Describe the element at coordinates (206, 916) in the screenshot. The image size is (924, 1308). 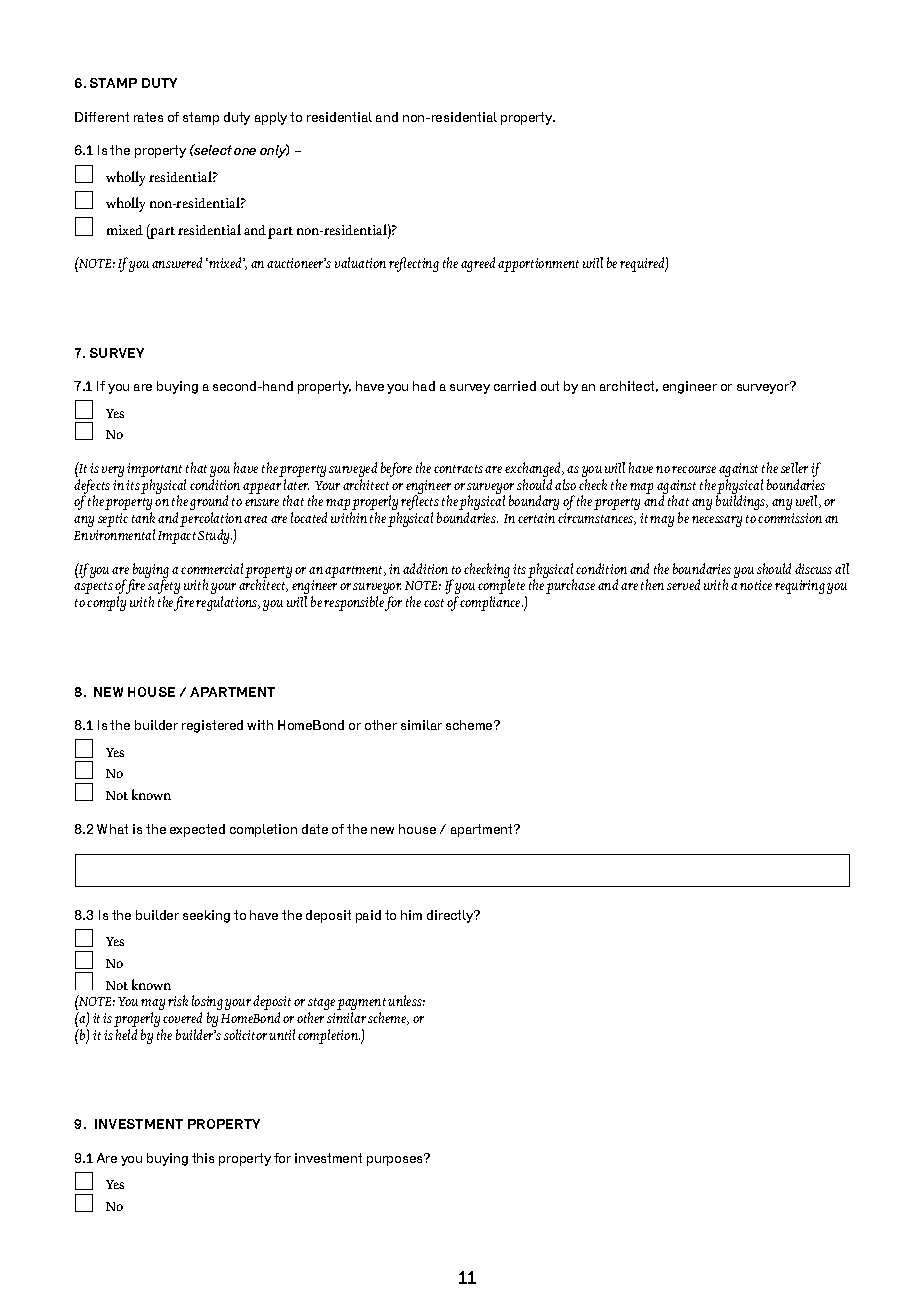
I see `seeking` at that location.
